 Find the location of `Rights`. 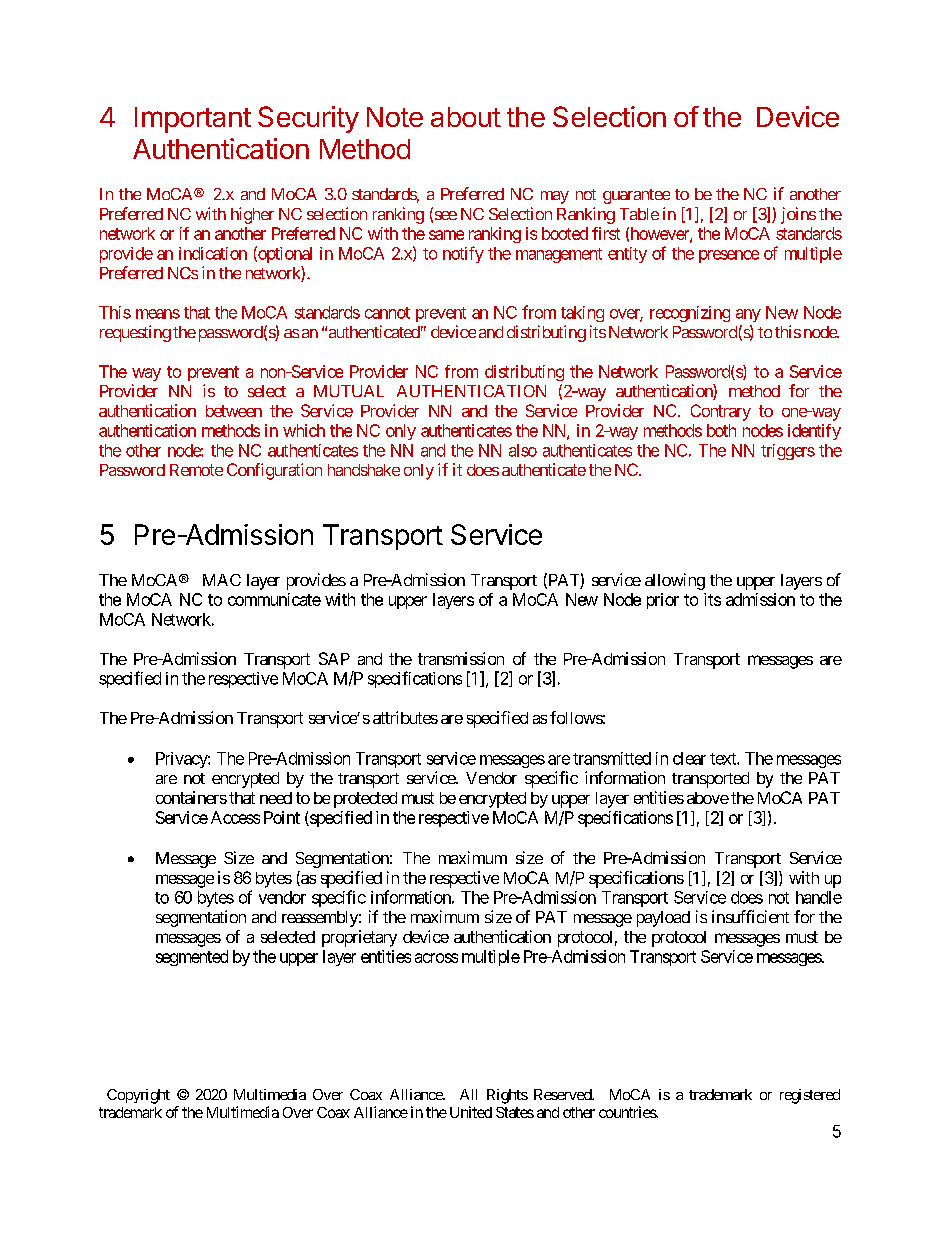

Rights is located at coordinates (507, 1096).
